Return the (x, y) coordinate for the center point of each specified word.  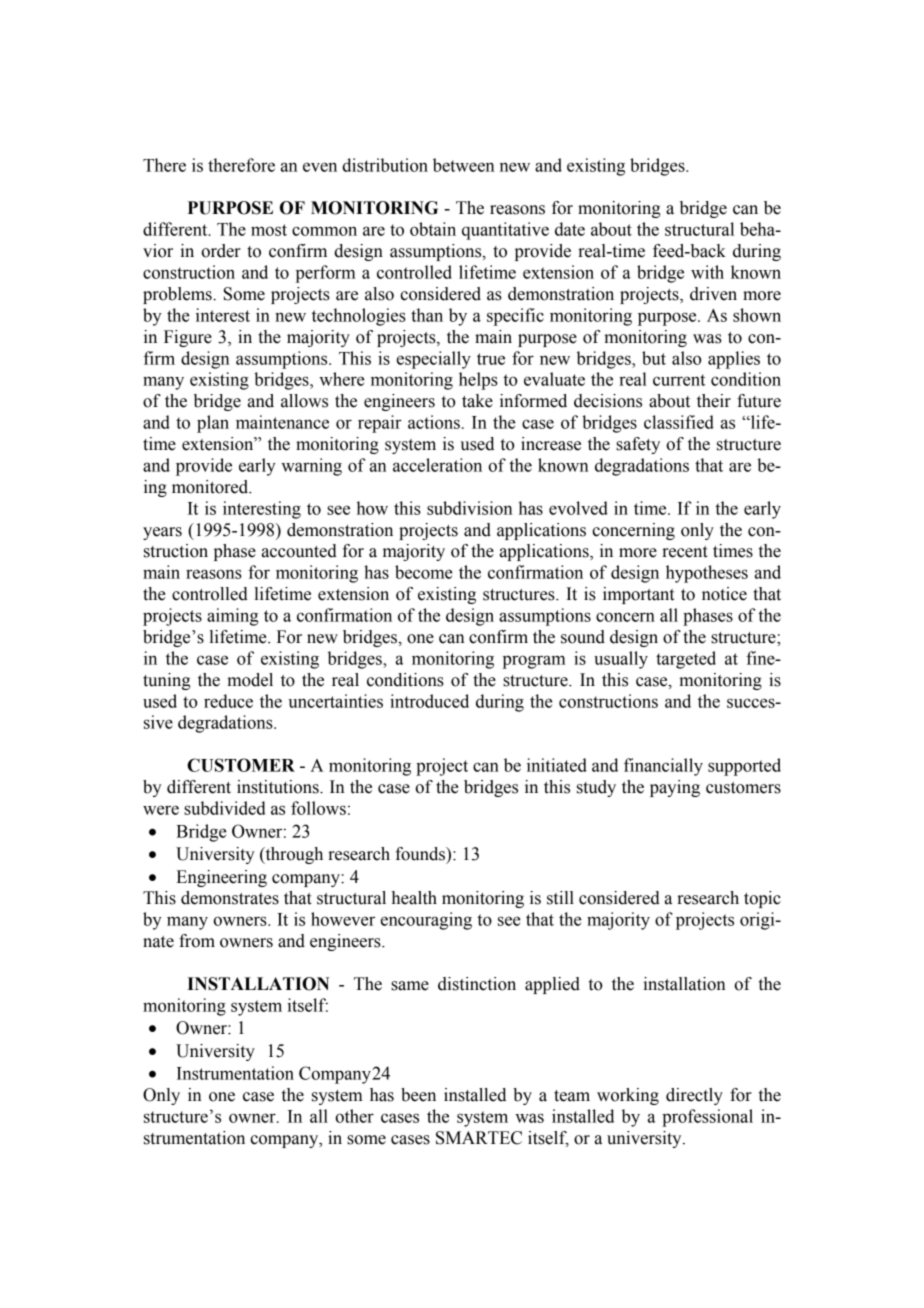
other (354, 1116)
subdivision (469, 508)
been (418, 1095)
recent (685, 552)
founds (421, 854)
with (707, 272)
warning (311, 467)
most (269, 230)
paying (675, 788)
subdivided (225, 808)
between (463, 165)
